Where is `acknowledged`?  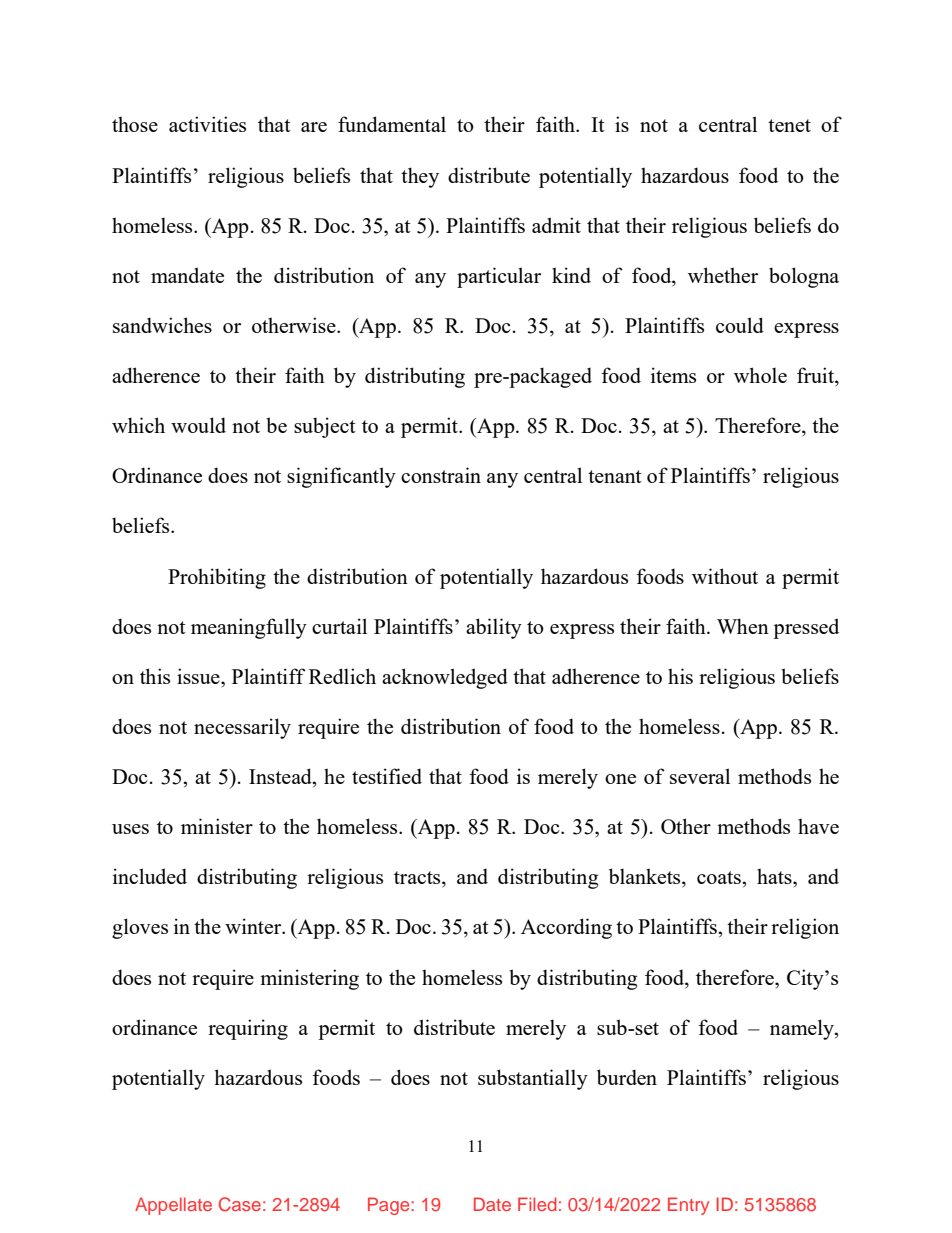
acknowledged is located at coordinates (445, 678).
